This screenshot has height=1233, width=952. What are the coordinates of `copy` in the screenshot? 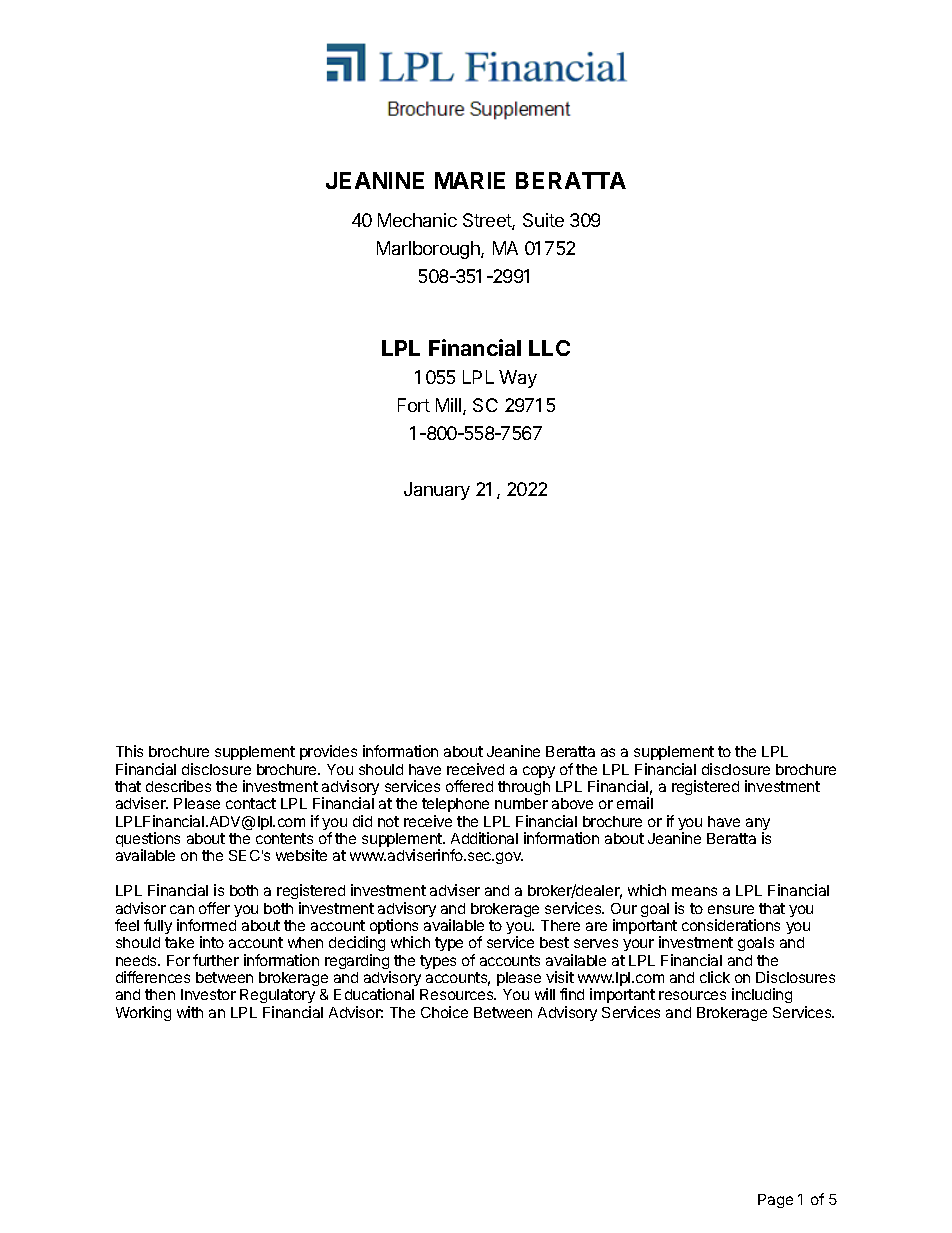 It's located at (539, 772).
